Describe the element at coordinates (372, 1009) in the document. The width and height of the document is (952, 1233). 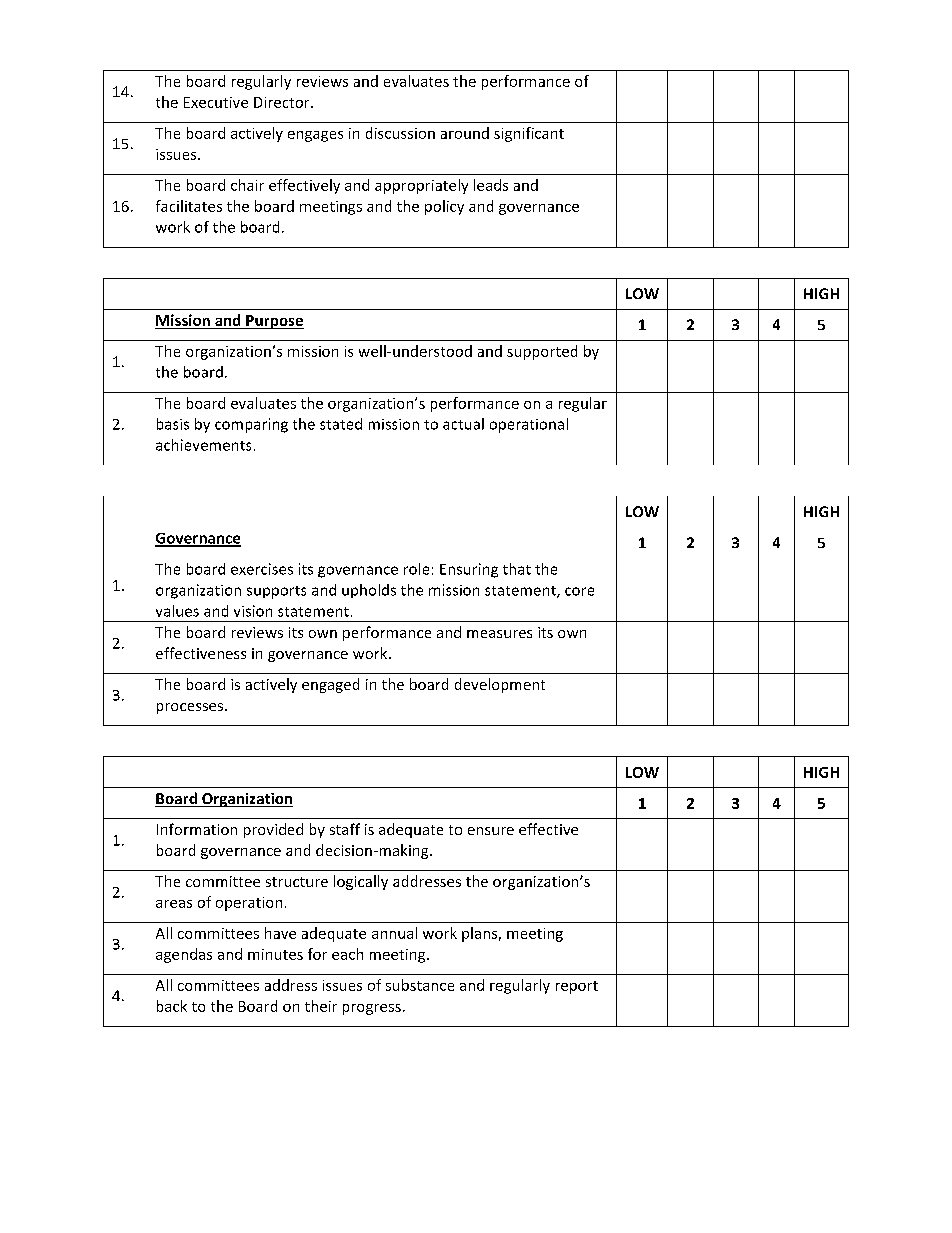
I see `progress` at that location.
